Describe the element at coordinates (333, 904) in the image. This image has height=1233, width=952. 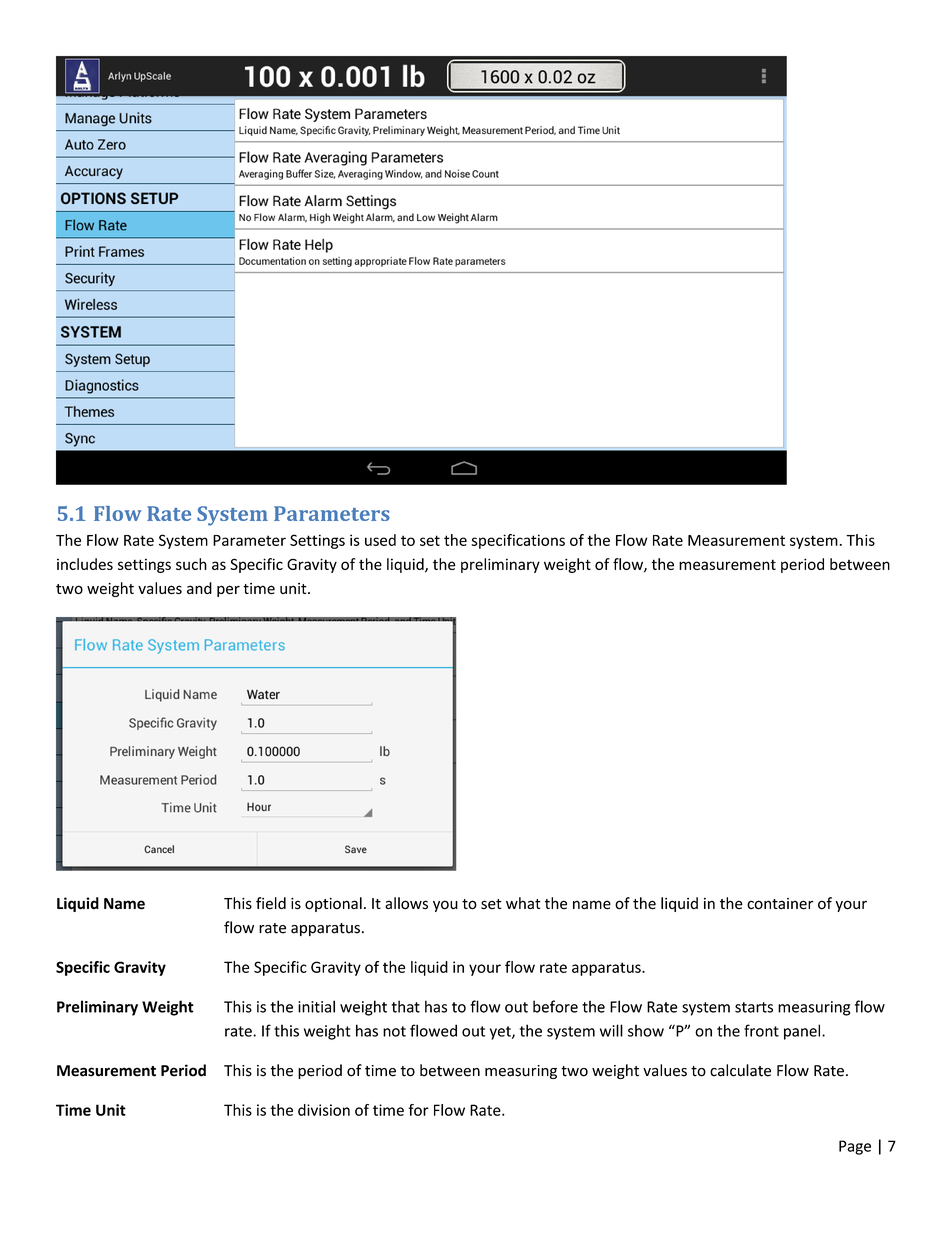
I see `optional` at that location.
